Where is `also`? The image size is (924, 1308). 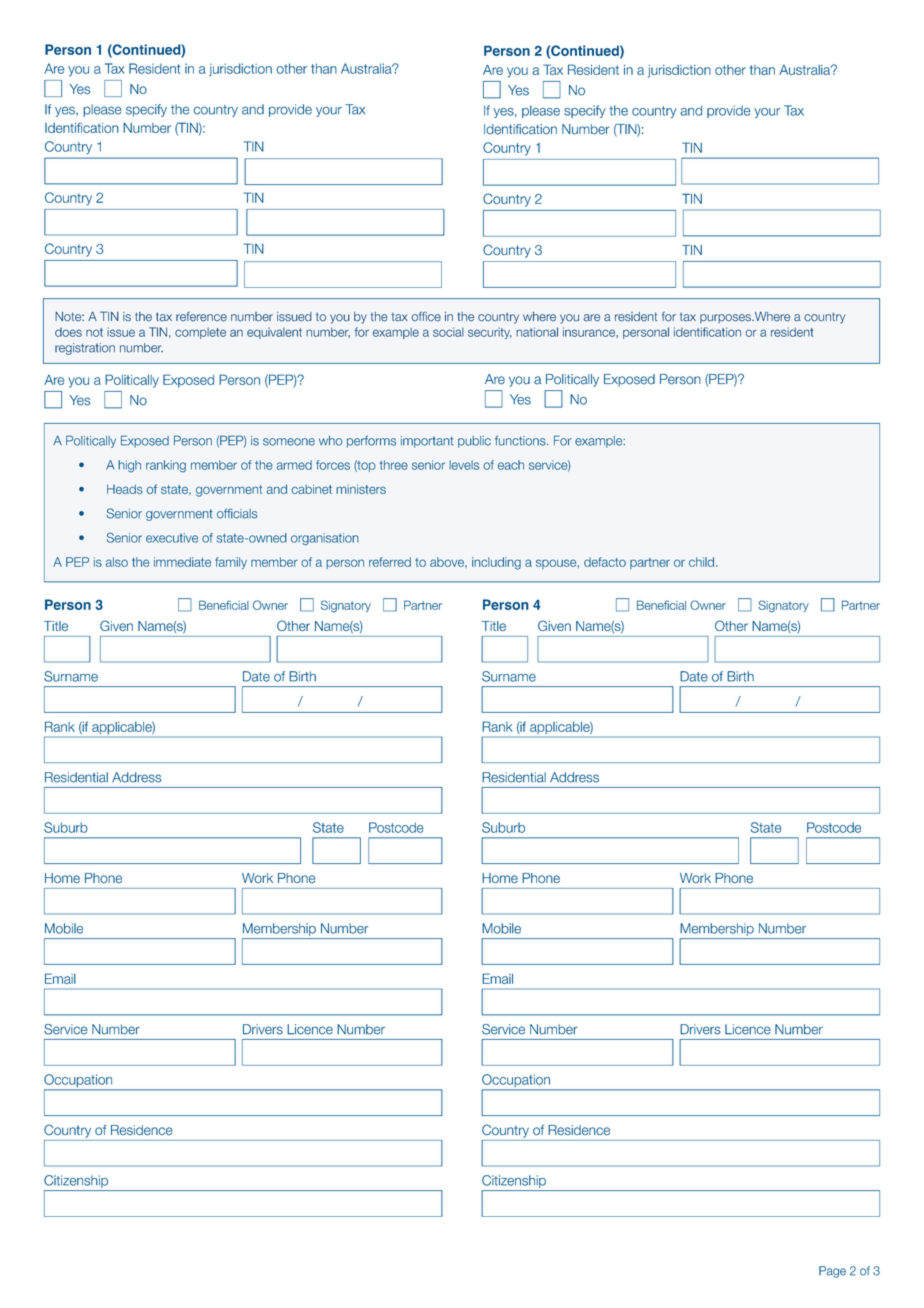
also is located at coordinates (117, 562).
